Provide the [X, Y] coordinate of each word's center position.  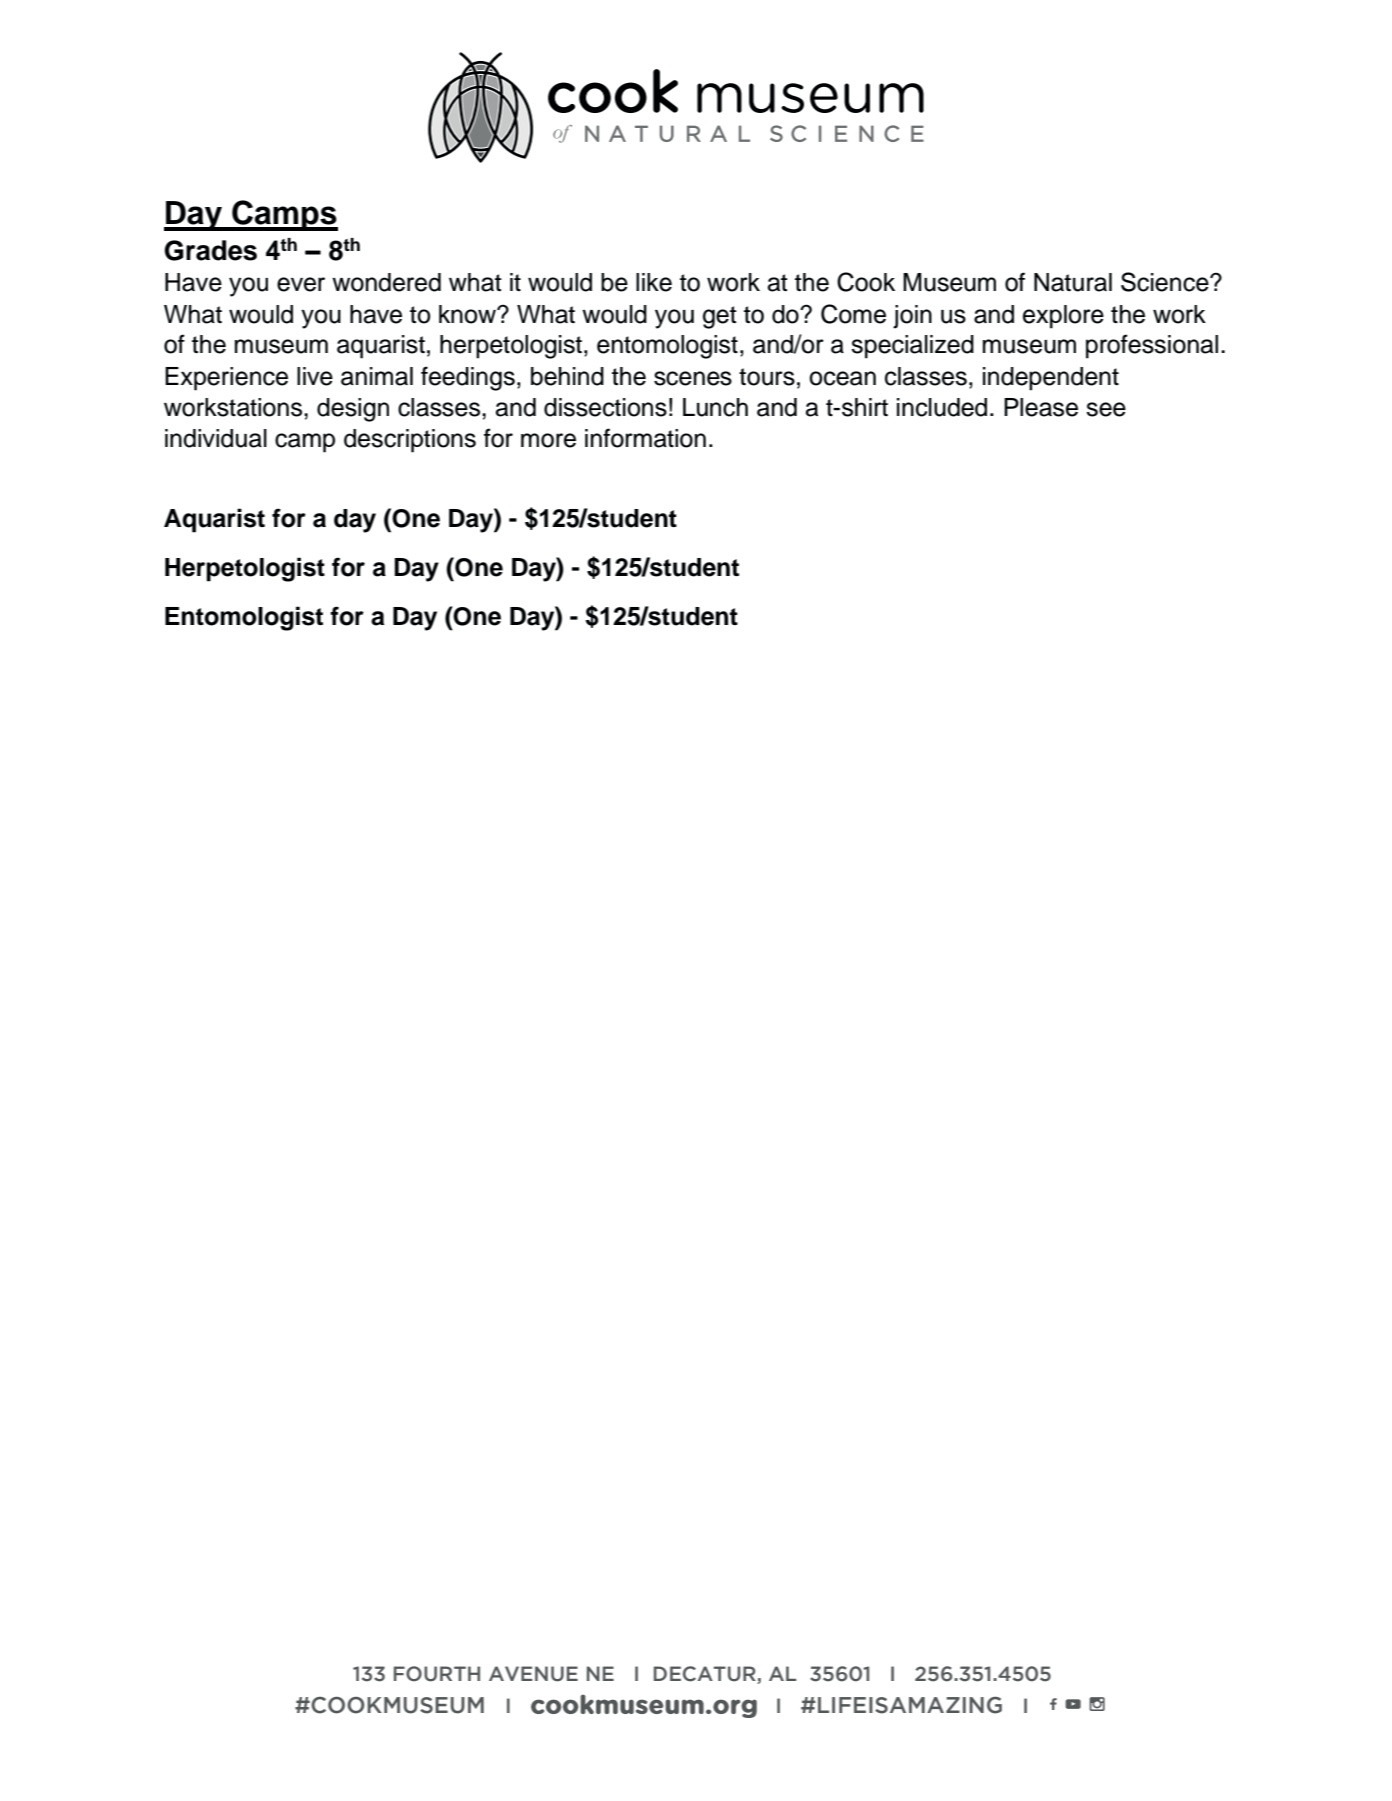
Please [1041, 407]
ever [301, 284]
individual [216, 438]
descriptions [410, 441]
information [645, 438]
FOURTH [437, 1674]
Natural [1073, 282]
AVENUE [533, 1674]
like [654, 282]
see [1106, 409]
